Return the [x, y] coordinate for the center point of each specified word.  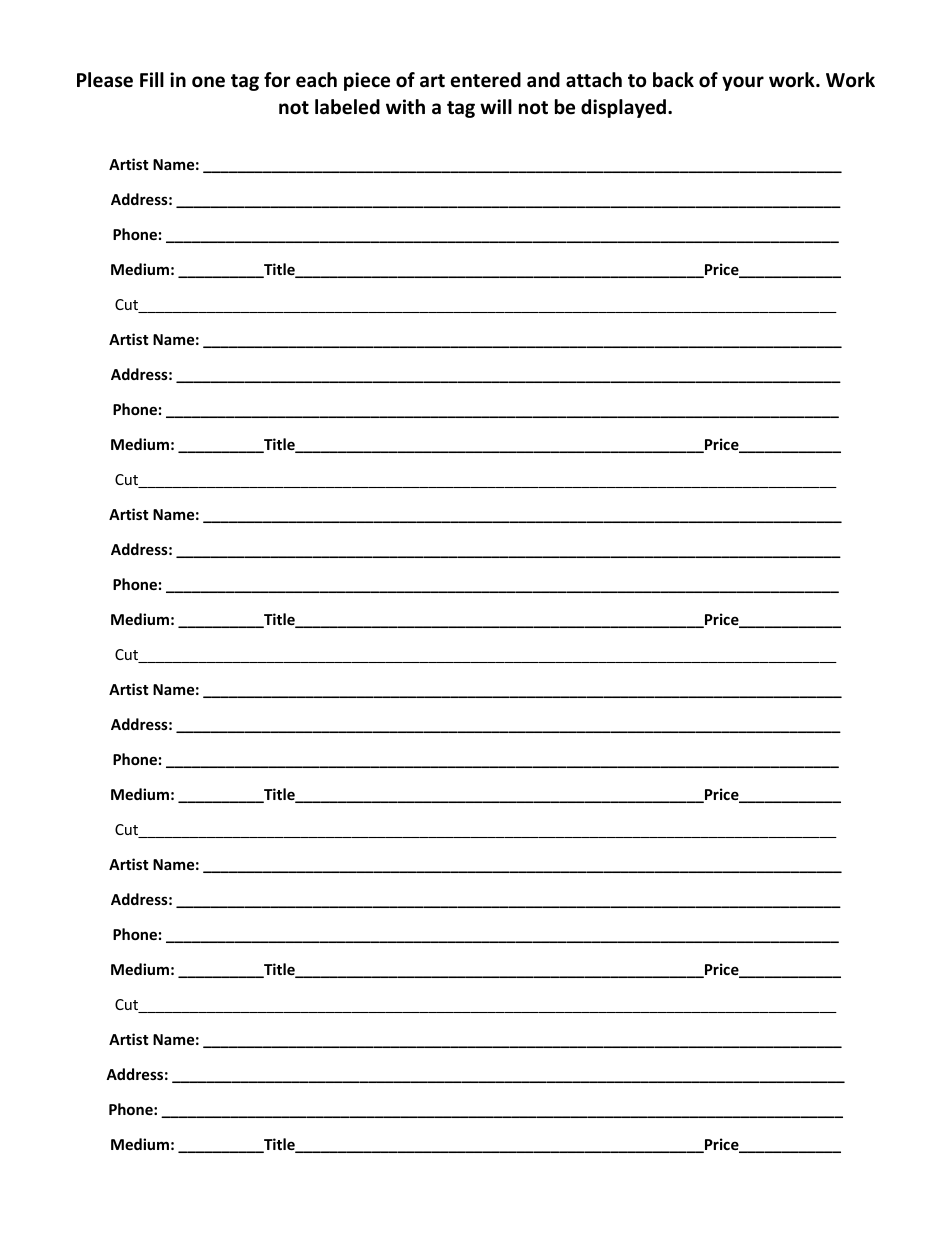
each [316, 80]
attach [594, 80]
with [405, 106]
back [673, 80]
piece [367, 81]
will [496, 106]
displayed [623, 108]
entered [486, 80]
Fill [152, 79]
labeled [347, 107]
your [743, 83]
